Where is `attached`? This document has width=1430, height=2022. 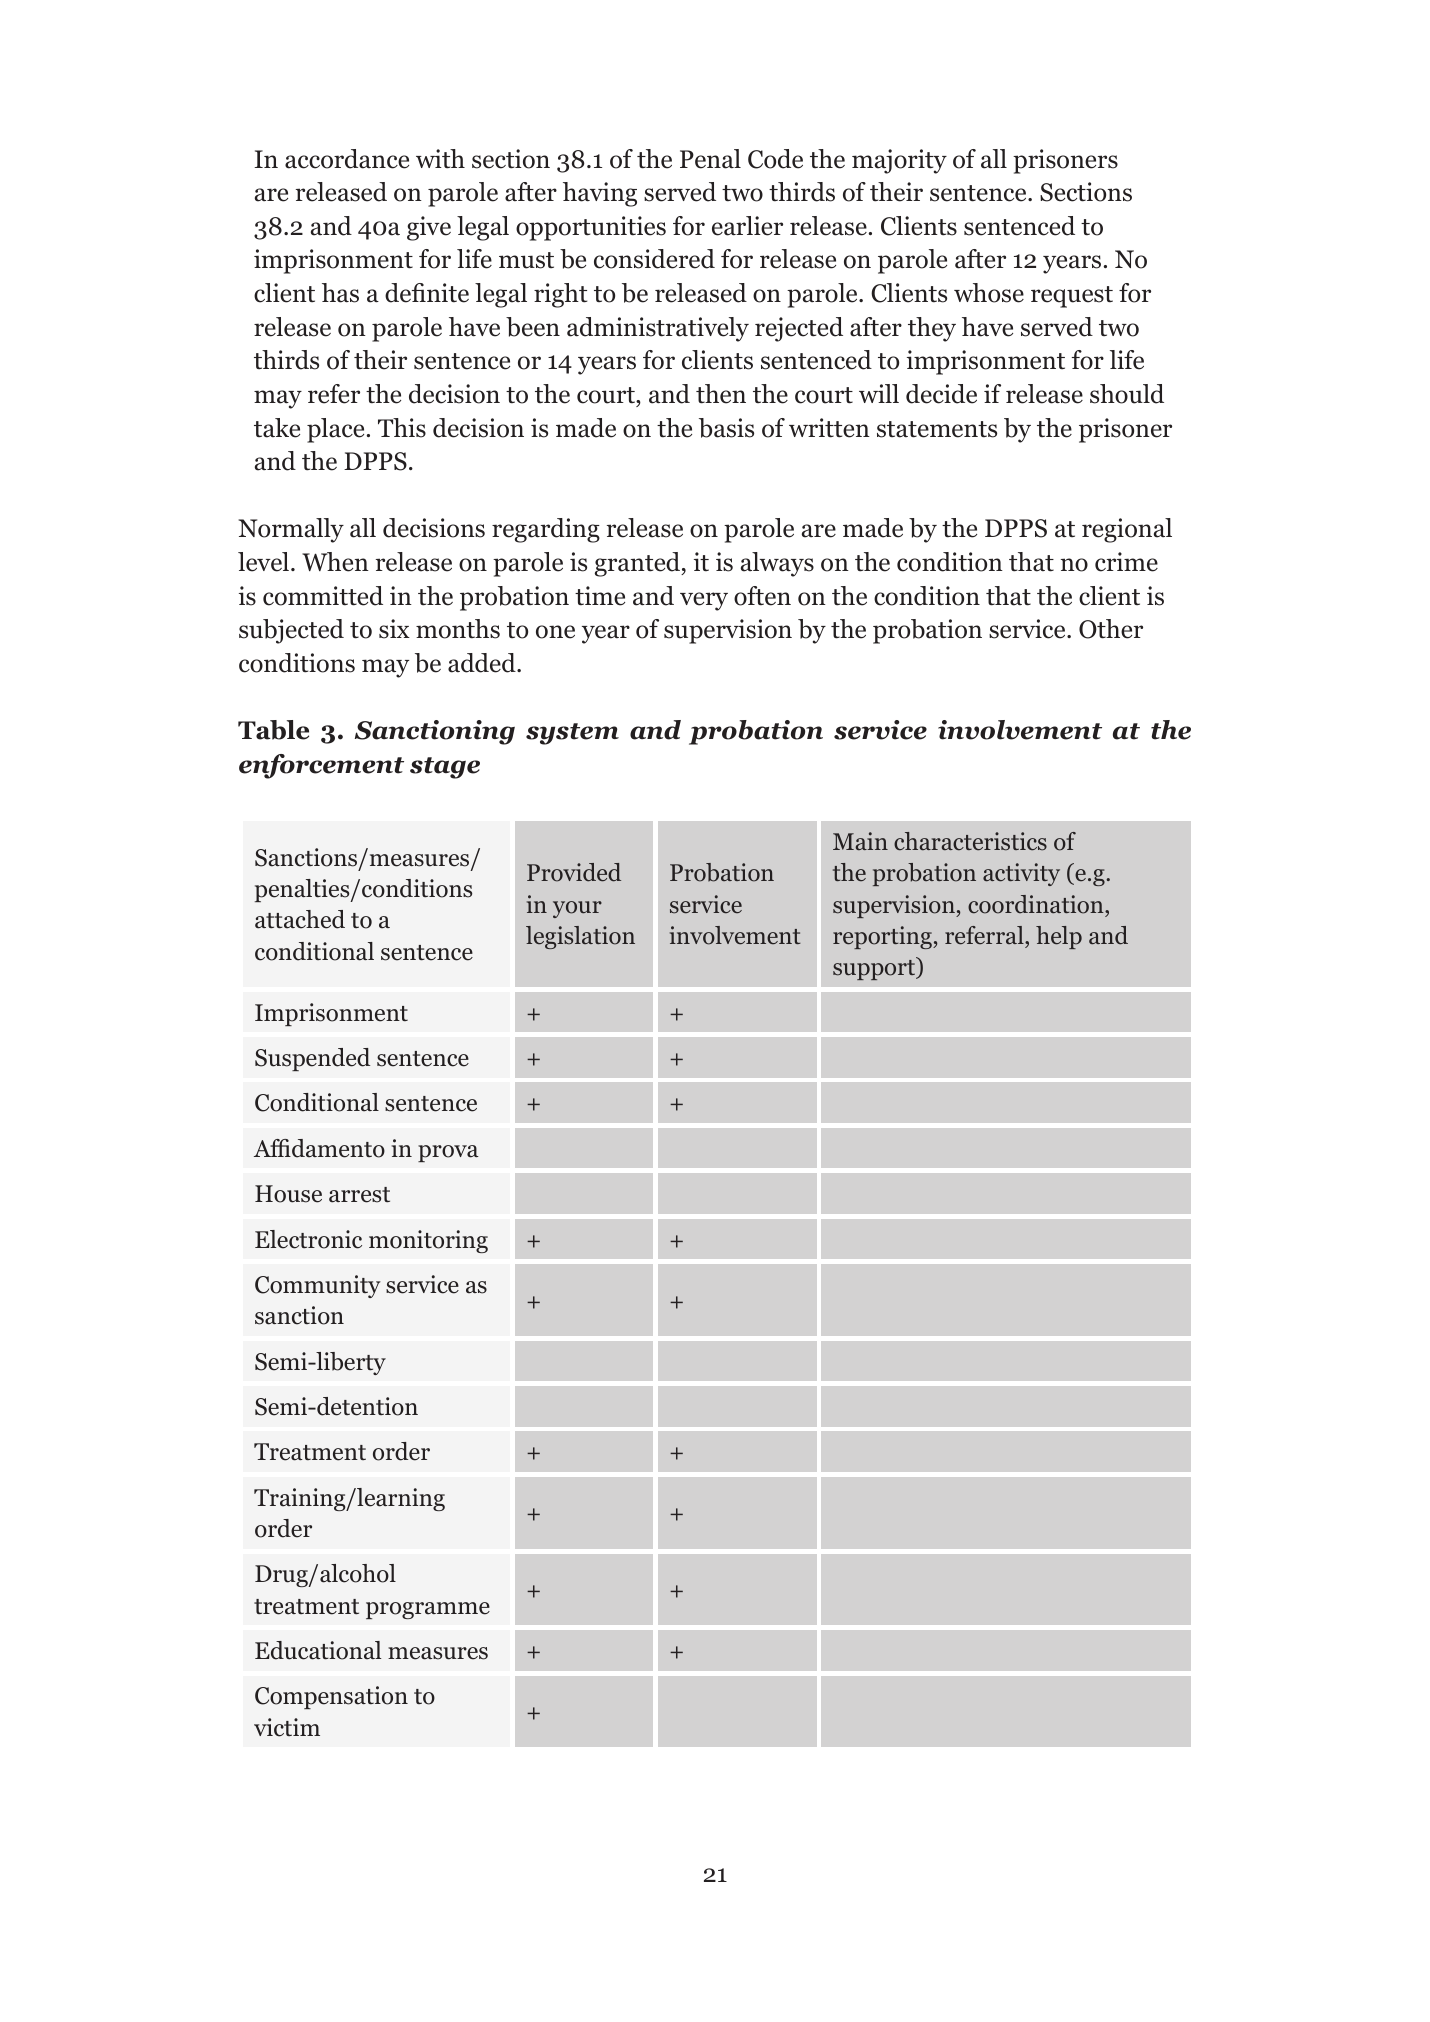
attached is located at coordinates (300, 919).
